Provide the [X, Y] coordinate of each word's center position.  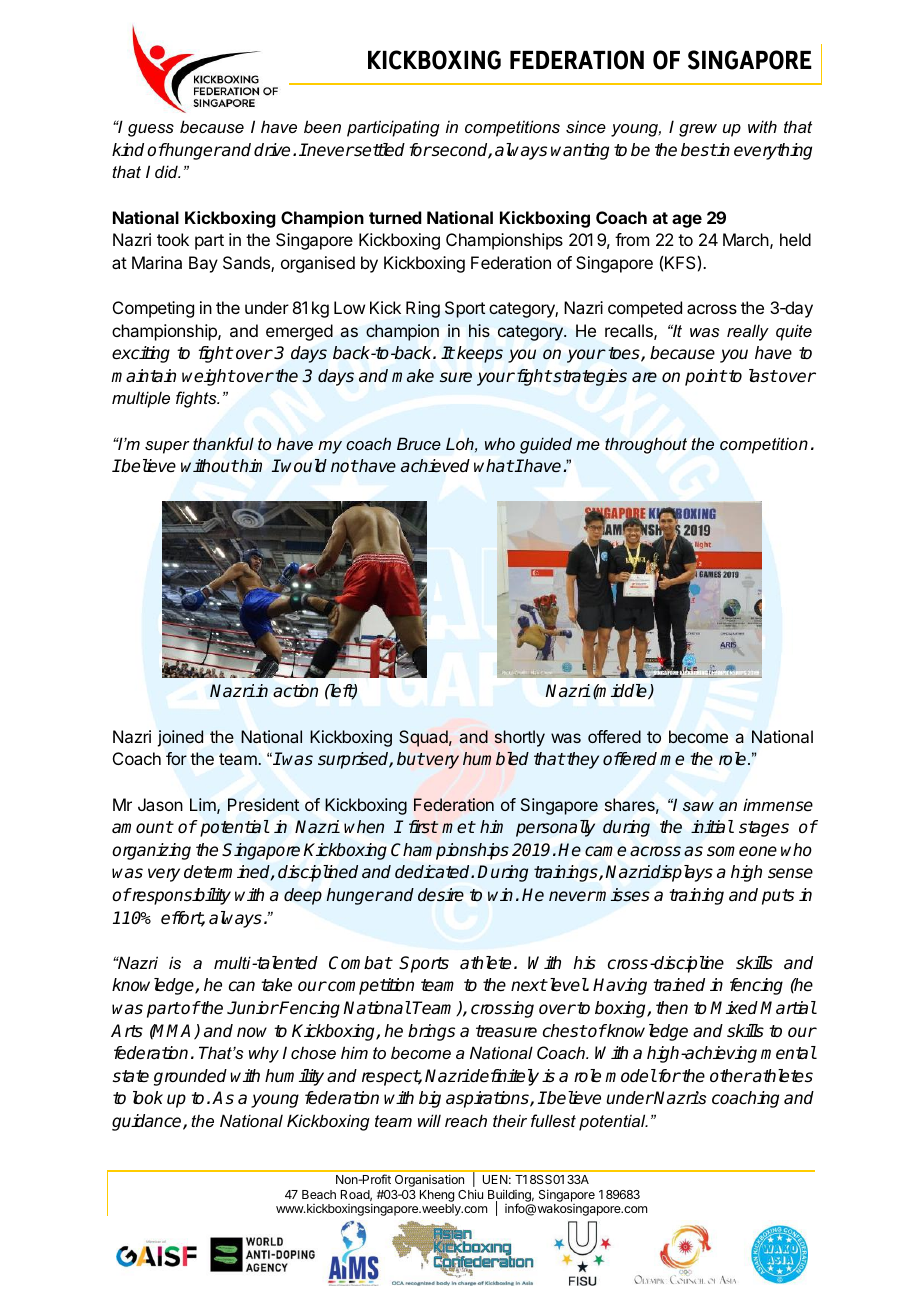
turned [395, 217]
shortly [520, 738]
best [699, 150]
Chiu [470, 1194]
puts [778, 897]
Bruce [419, 443]
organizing [151, 851]
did [167, 171]
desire [441, 894]
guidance [148, 1122]
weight [208, 377]
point [706, 377]
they [582, 760]
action [295, 691]
